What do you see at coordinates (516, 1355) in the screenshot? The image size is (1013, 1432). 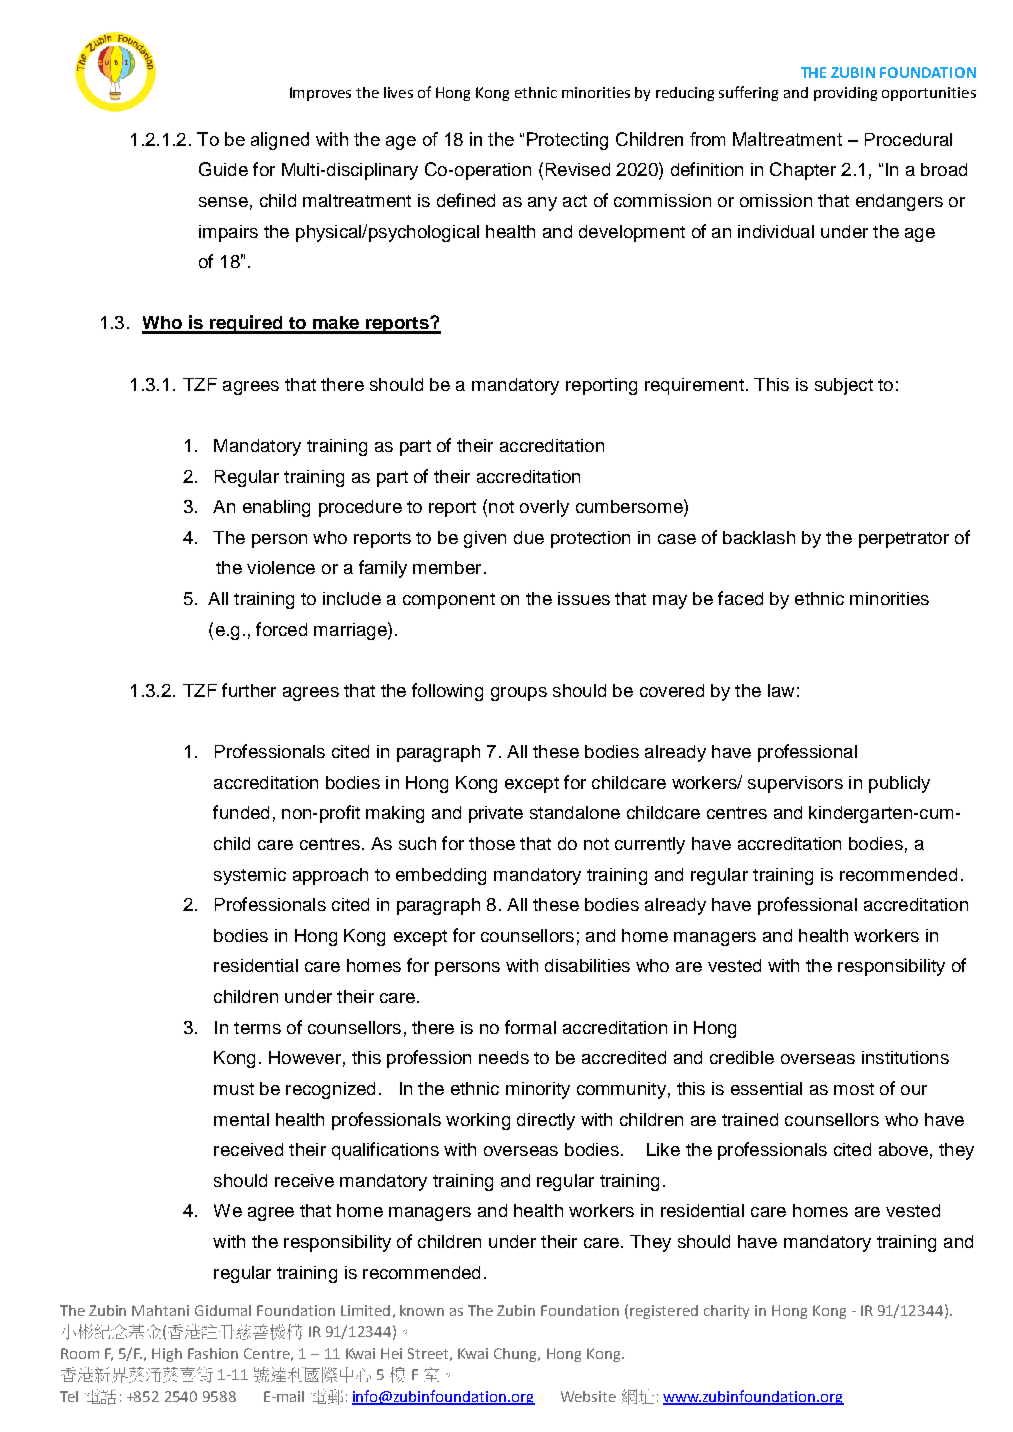 I see `Chung` at bounding box center [516, 1355].
